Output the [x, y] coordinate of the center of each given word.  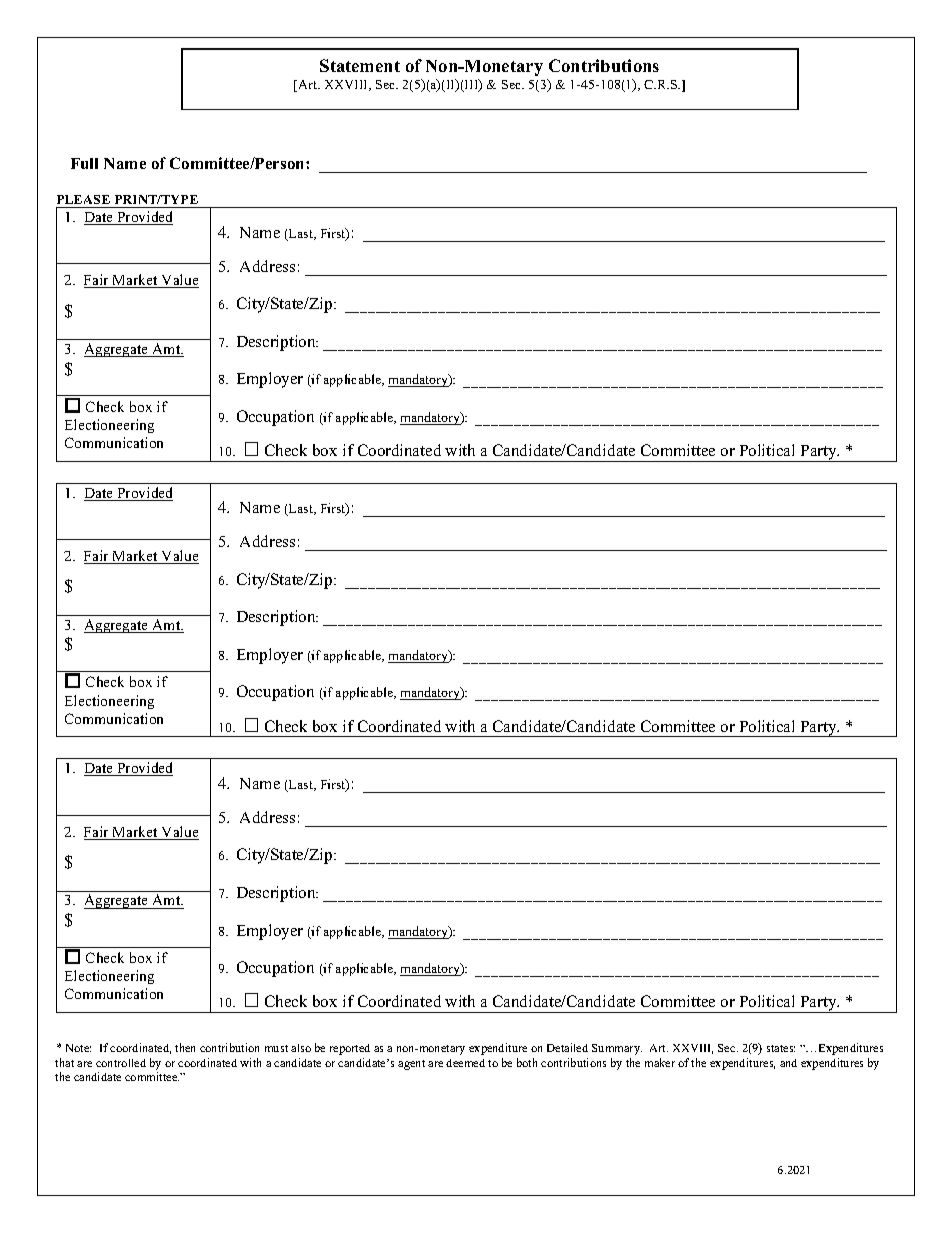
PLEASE [83, 199]
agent [411, 1065]
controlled [121, 1063]
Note [78, 1048]
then [185, 1047]
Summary [617, 1049]
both [527, 1062]
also [301, 1048]
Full [84, 163]
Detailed [567, 1047]
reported [350, 1049]
